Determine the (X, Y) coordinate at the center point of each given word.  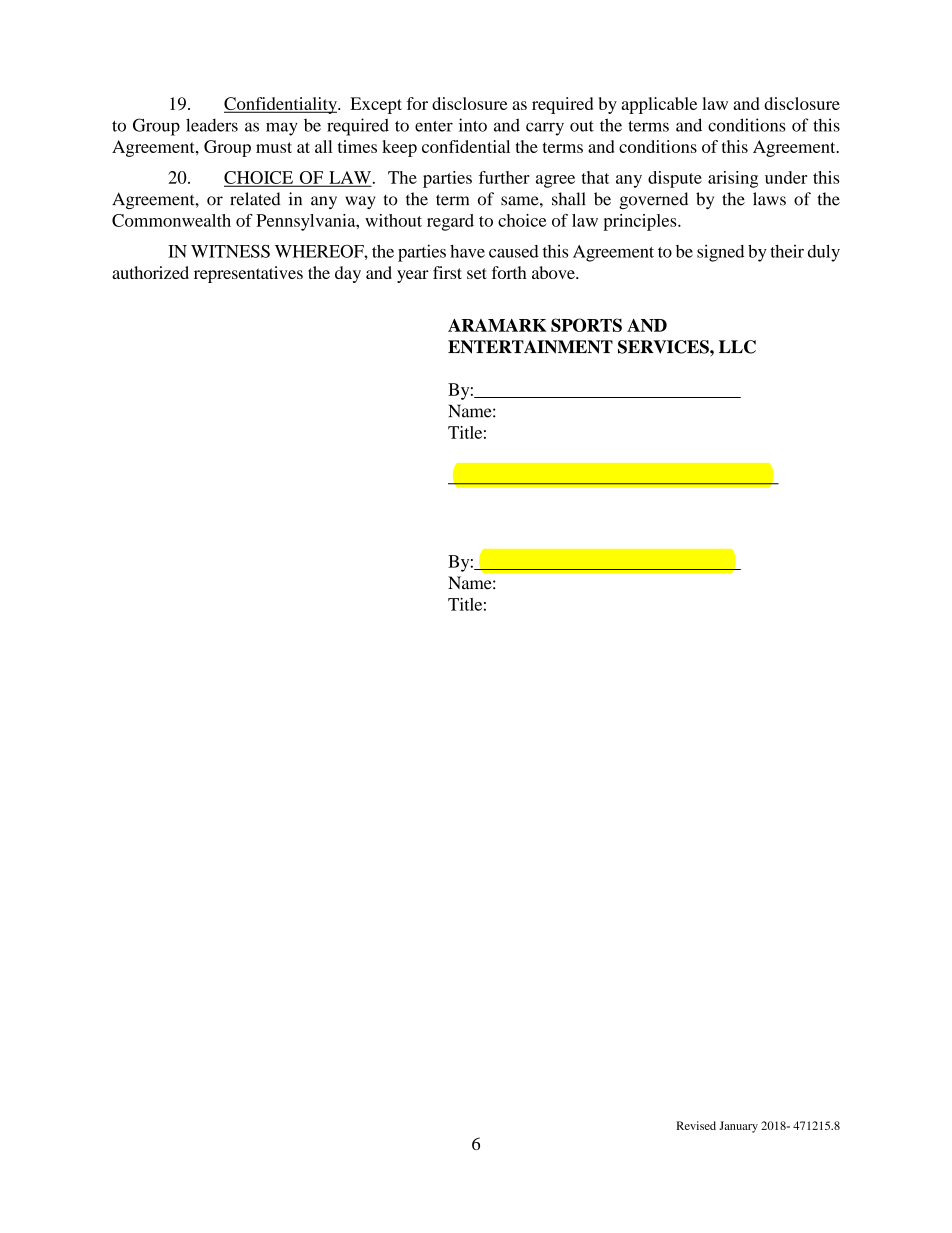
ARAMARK (497, 325)
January (738, 1127)
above (554, 272)
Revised (696, 1125)
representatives (248, 274)
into (473, 125)
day (348, 274)
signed (720, 253)
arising (733, 179)
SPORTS (586, 325)
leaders (212, 125)
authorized (150, 272)
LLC (737, 347)
